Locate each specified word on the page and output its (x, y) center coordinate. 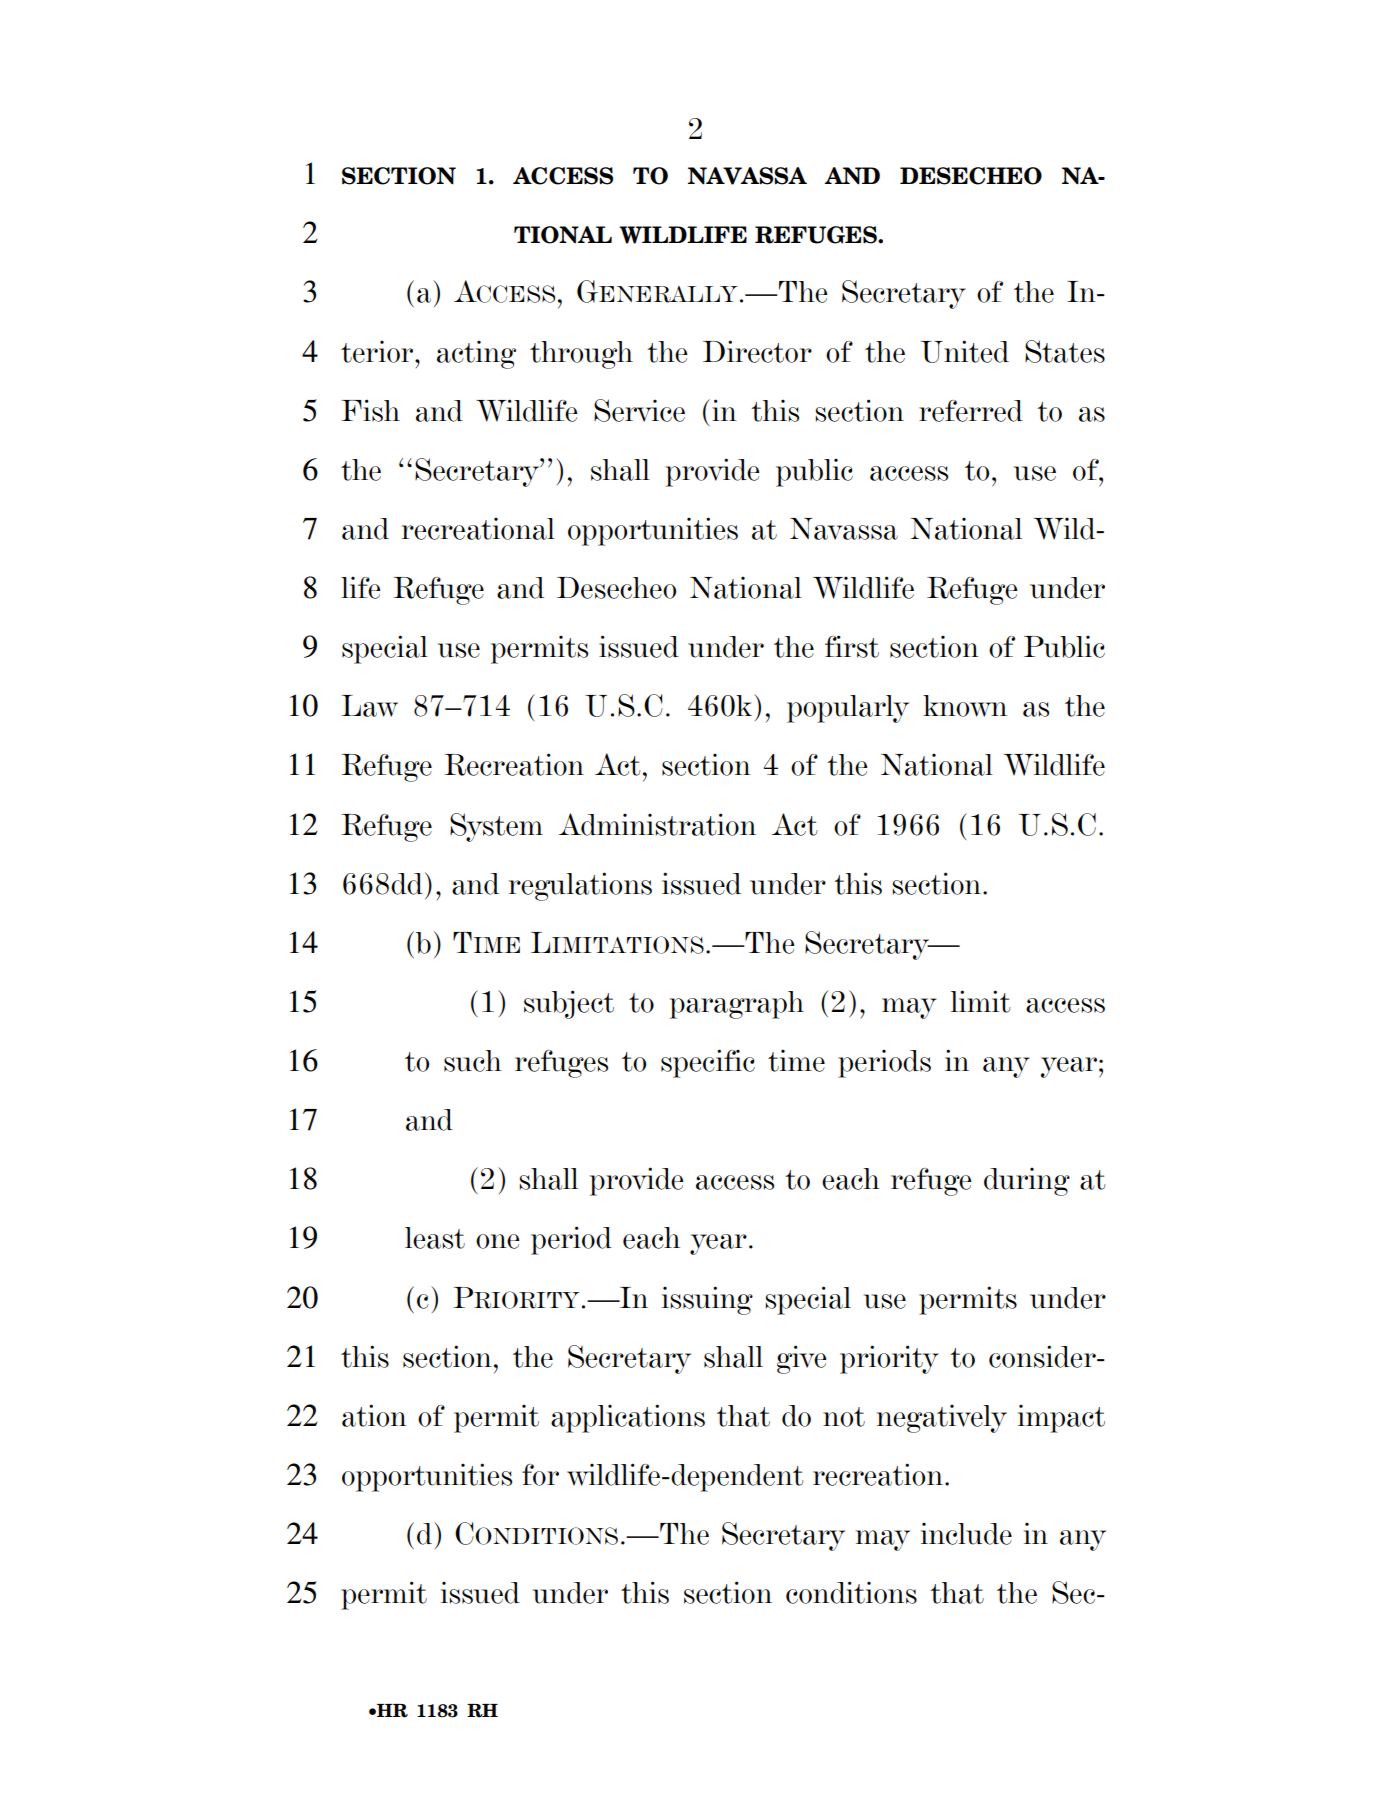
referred (971, 411)
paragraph (737, 1005)
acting (476, 354)
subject (569, 1004)
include (966, 1533)
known (965, 706)
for (540, 1475)
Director (757, 351)
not (844, 1417)
